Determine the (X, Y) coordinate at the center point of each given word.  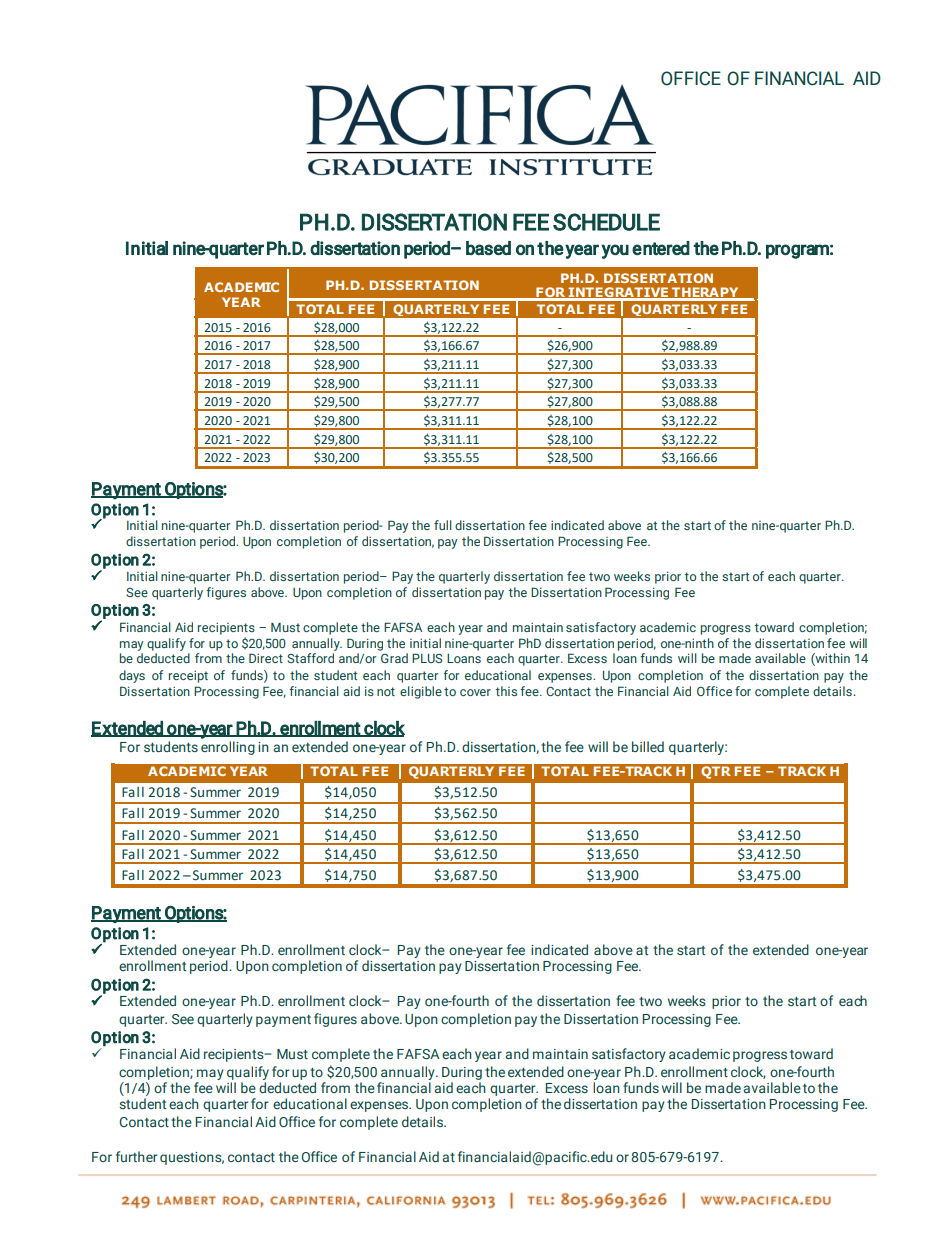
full (443, 525)
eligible (421, 692)
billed (648, 746)
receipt (188, 676)
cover (475, 692)
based (488, 248)
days (132, 676)
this (506, 691)
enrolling (228, 748)
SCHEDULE (606, 222)
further (137, 1156)
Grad (394, 658)
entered (661, 248)
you (615, 251)
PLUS (427, 658)
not (386, 691)
